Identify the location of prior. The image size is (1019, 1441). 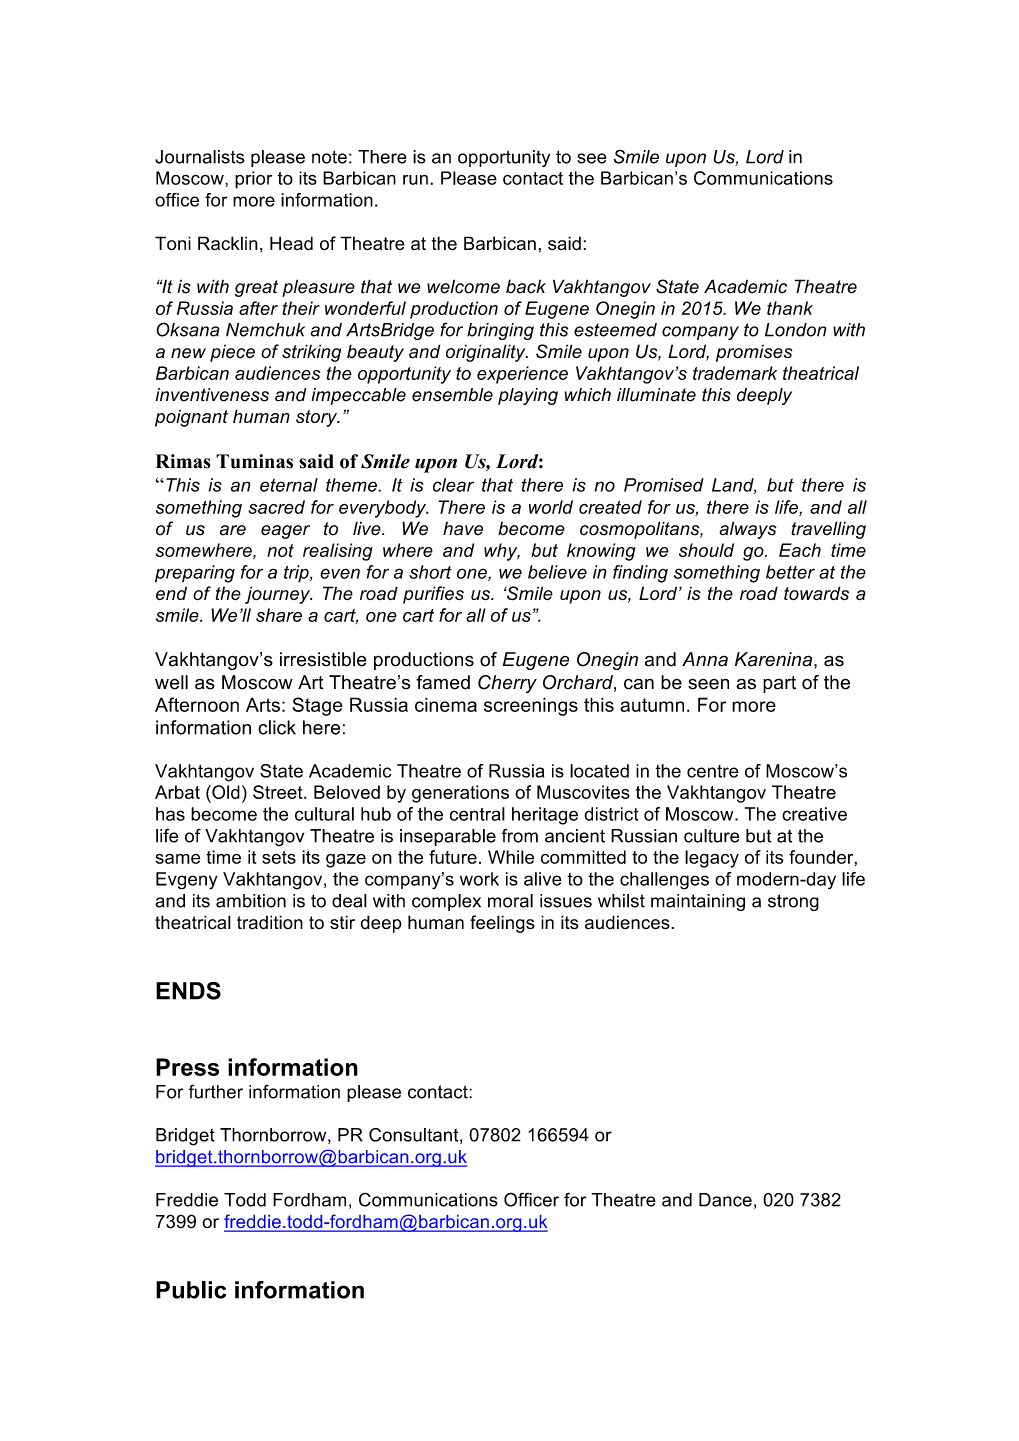
(253, 180).
